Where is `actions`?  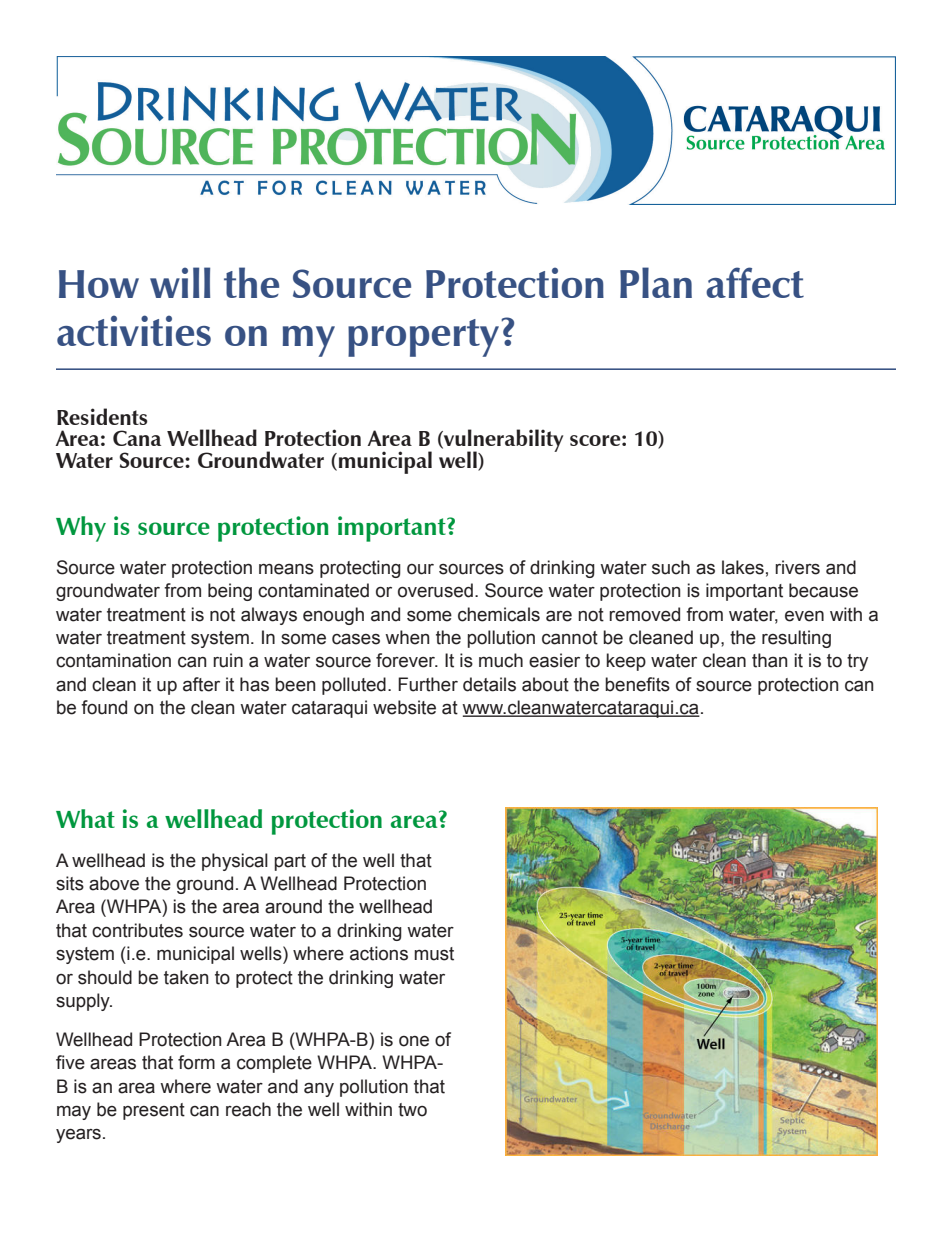
actions is located at coordinates (379, 953).
